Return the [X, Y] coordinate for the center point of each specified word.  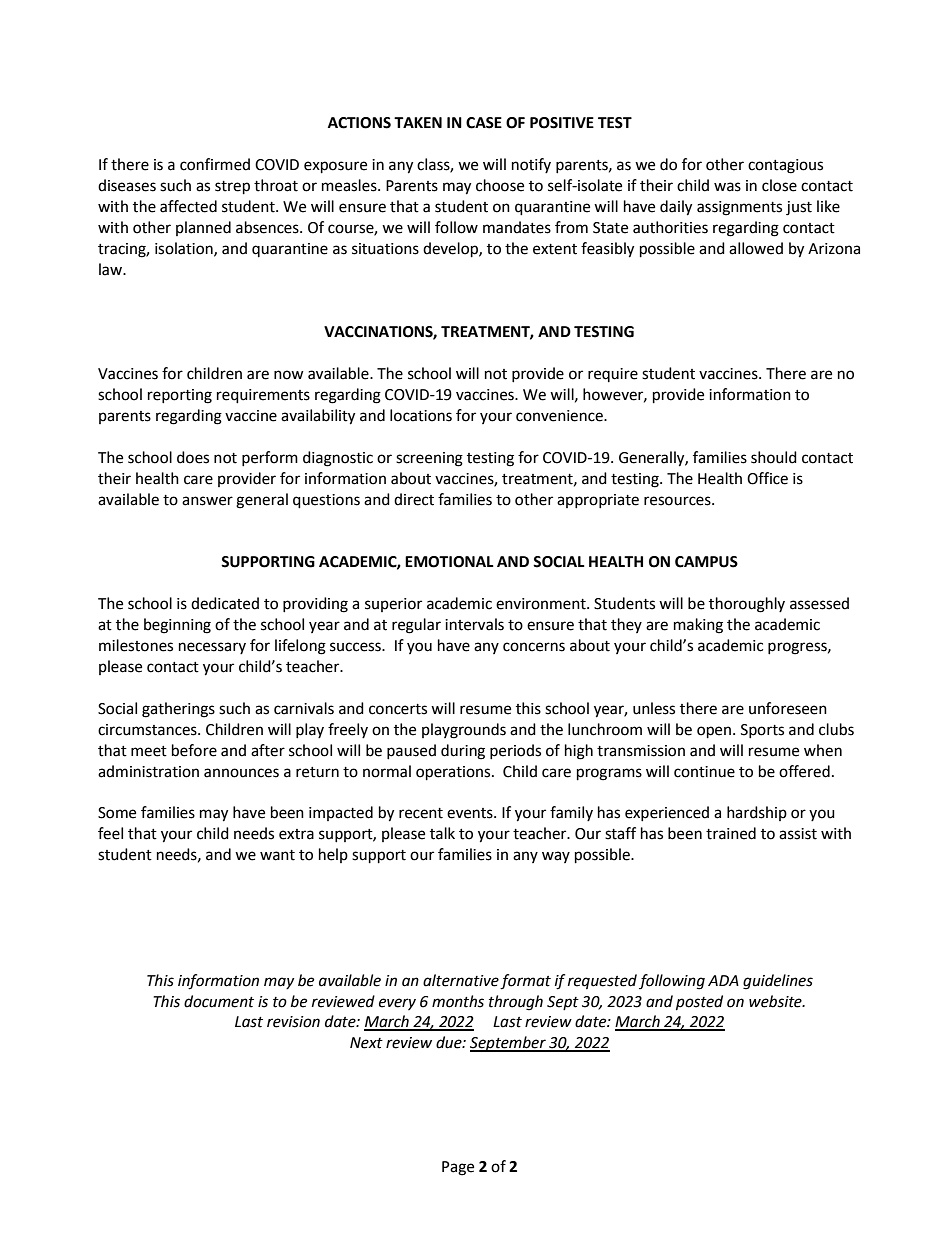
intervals [474, 624]
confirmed [215, 164]
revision [293, 1022]
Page [458, 1168]
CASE [484, 123]
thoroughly [747, 605]
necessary [212, 648]
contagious [785, 166]
